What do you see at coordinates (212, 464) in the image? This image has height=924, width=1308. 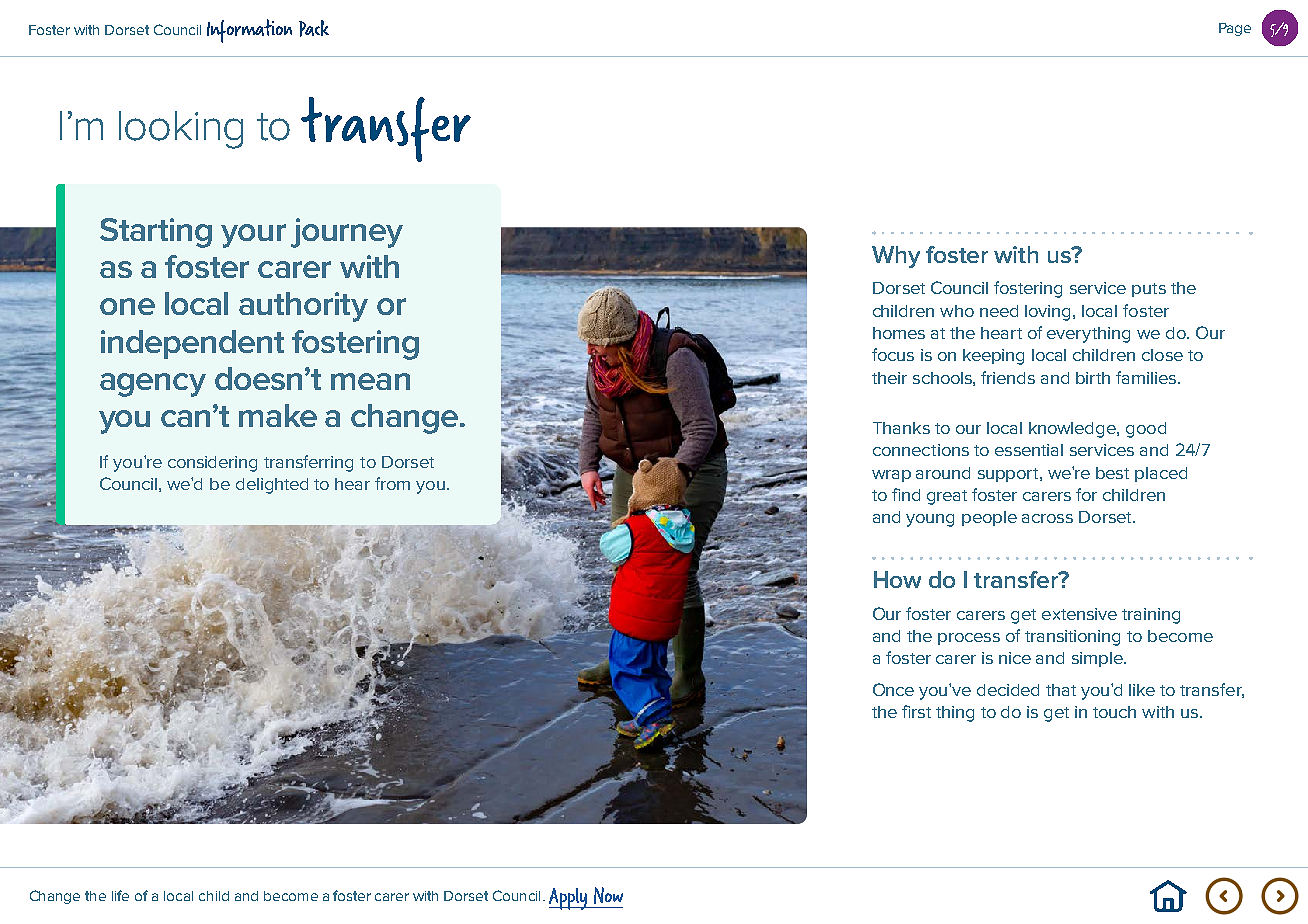 I see `considering` at bounding box center [212, 464].
